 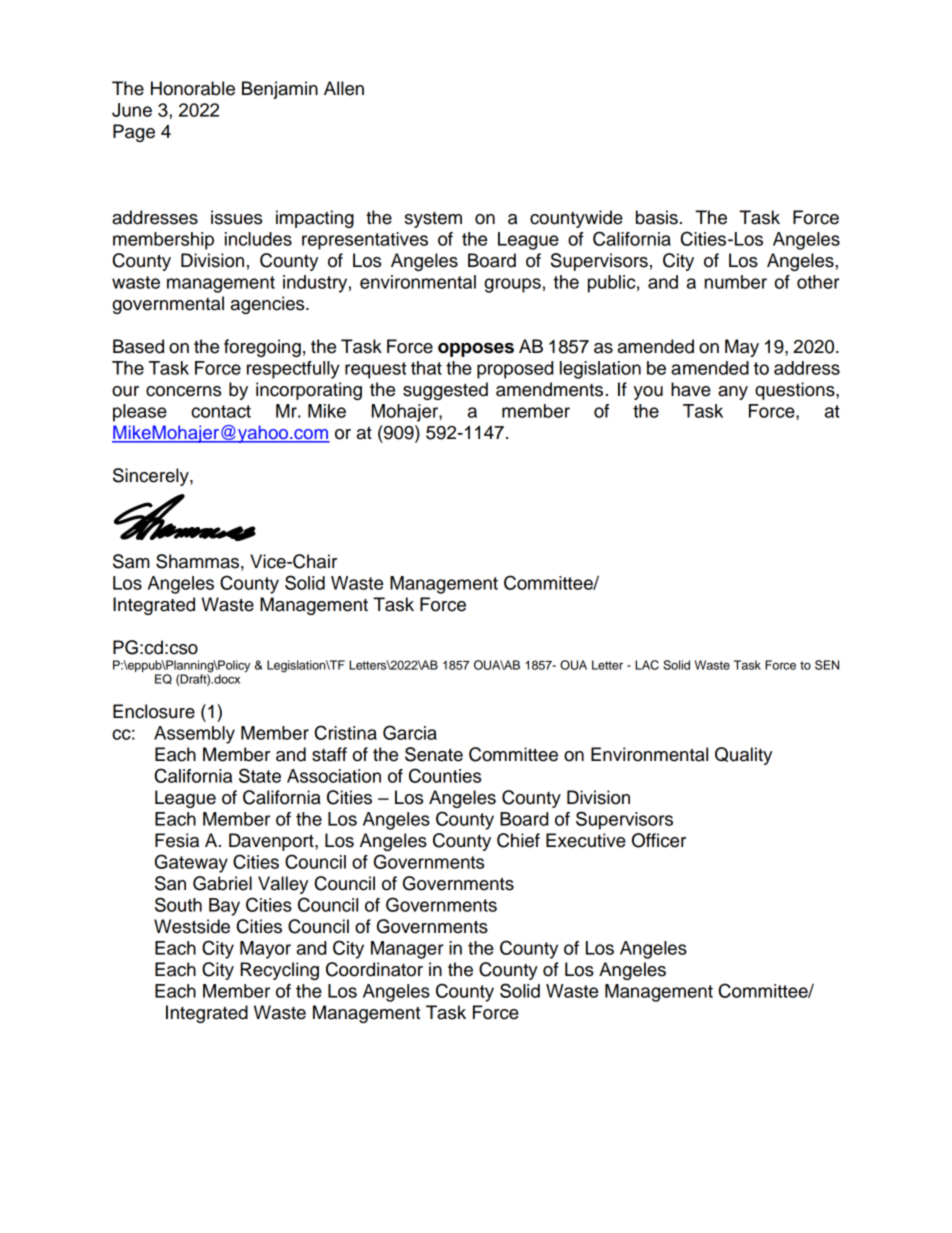 What do you see at coordinates (192, 926) in the screenshot?
I see `Westside` at bounding box center [192, 926].
